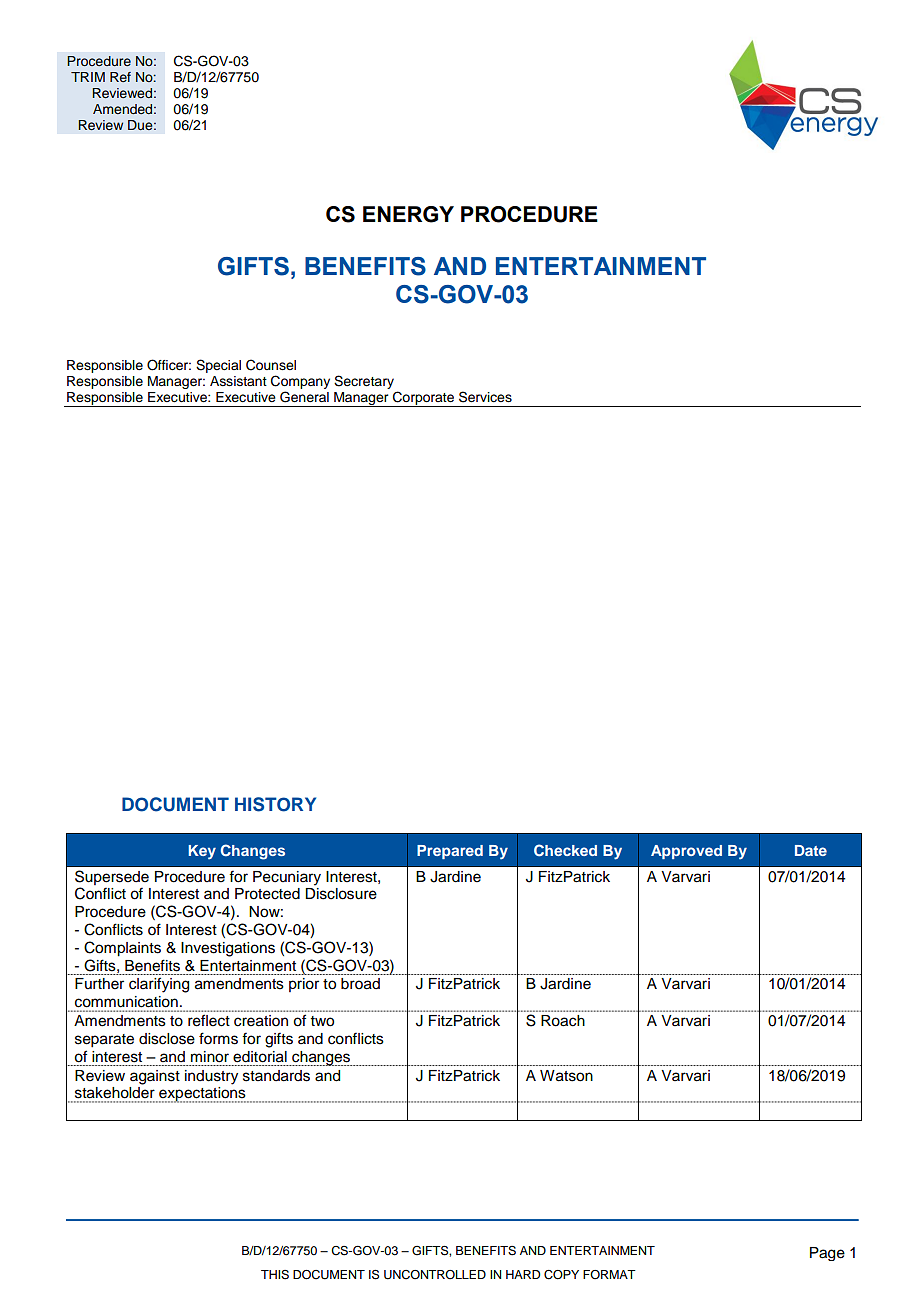 This document has height=1308, width=924. Describe the element at coordinates (450, 852) in the document. I see `Prepared` at that location.
